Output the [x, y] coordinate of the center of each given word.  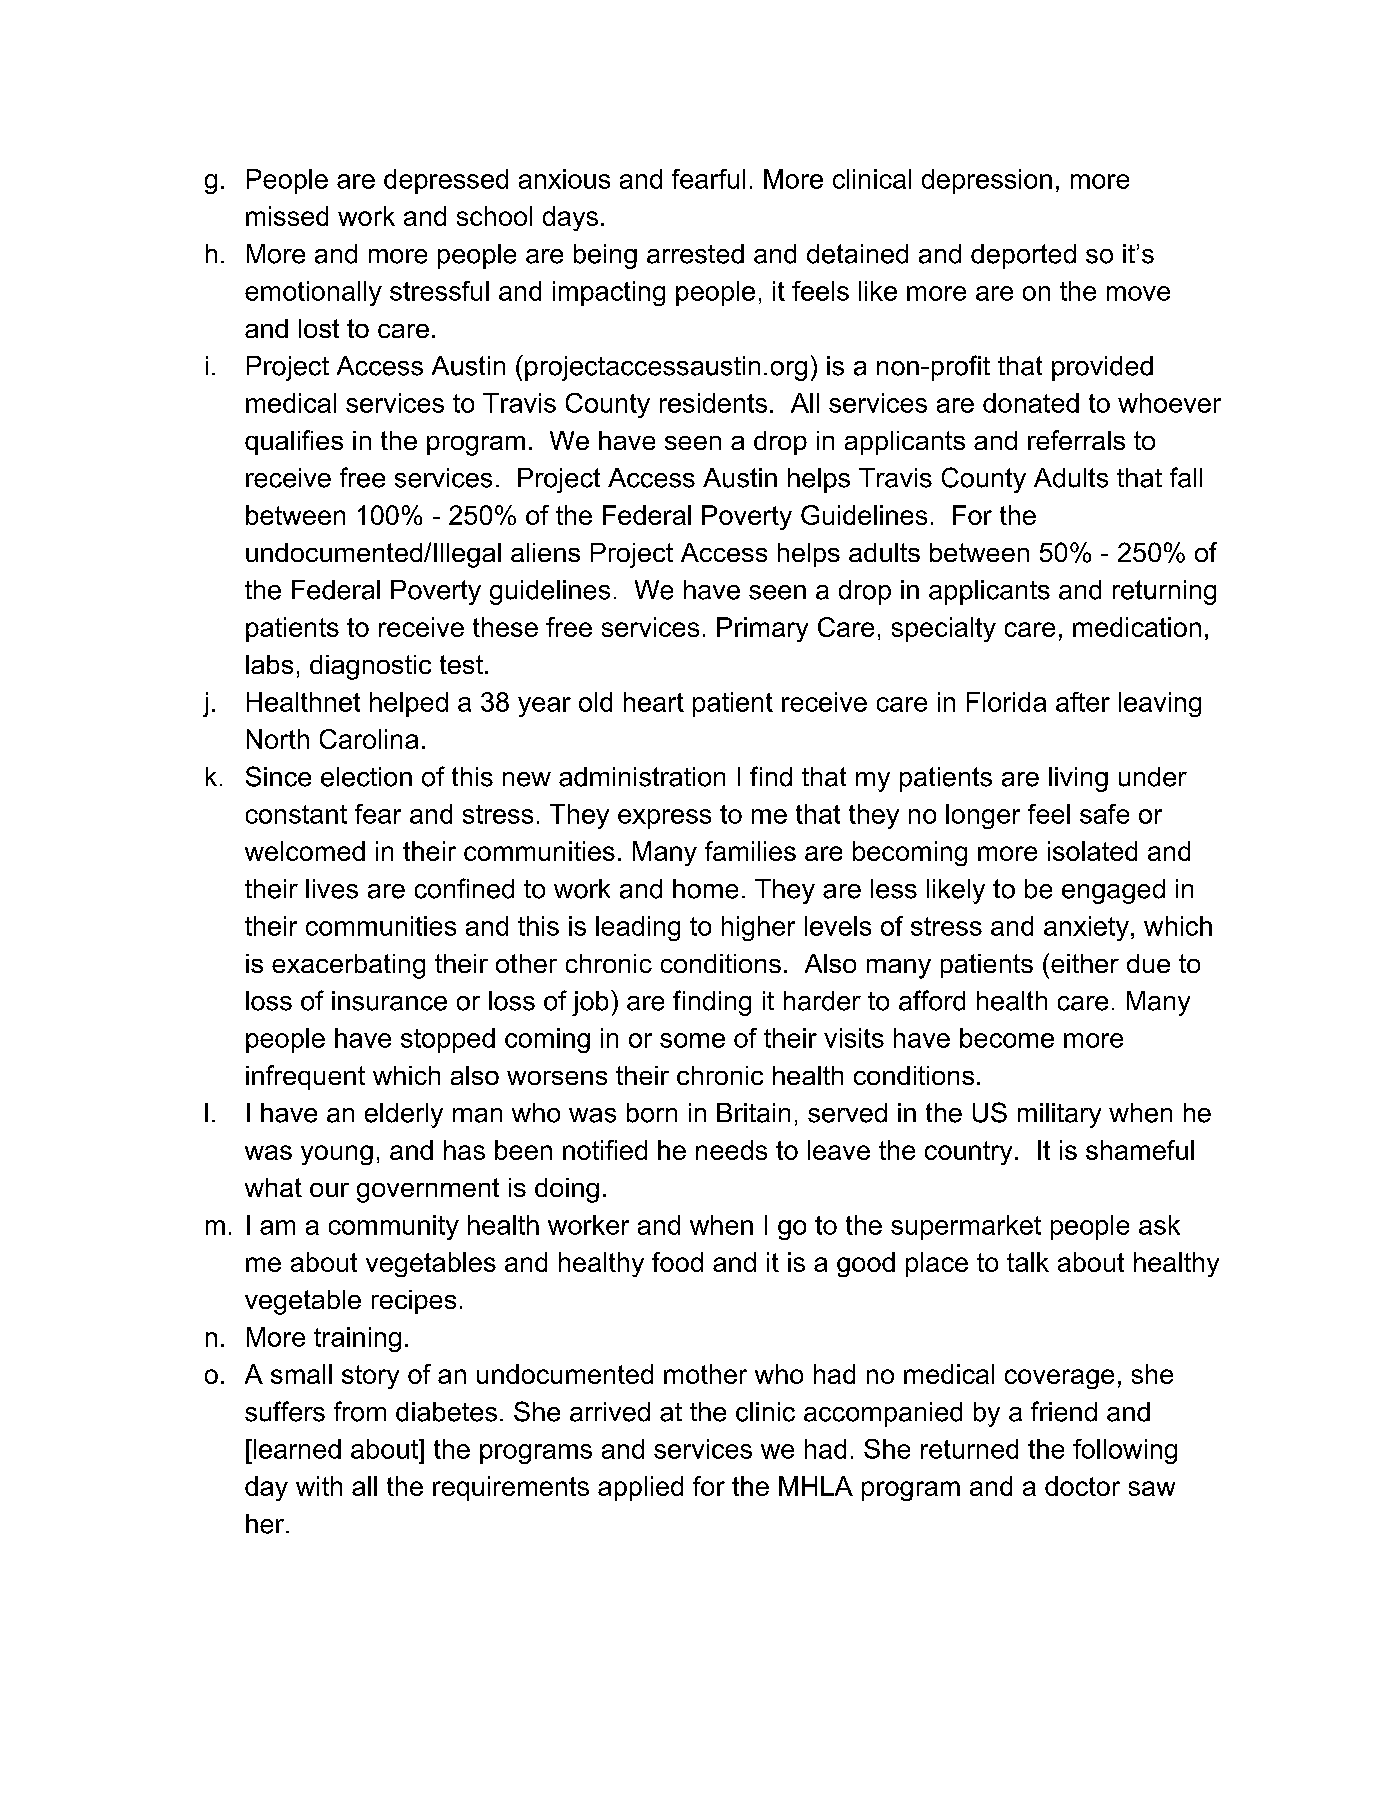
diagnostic [370, 667]
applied [640, 1488]
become [1007, 1038]
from [360, 1411]
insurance [389, 1001]
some [692, 1040]
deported [1023, 256]
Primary [762, 629]
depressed [446, 181]
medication [1137, 627]
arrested [695, 254]
